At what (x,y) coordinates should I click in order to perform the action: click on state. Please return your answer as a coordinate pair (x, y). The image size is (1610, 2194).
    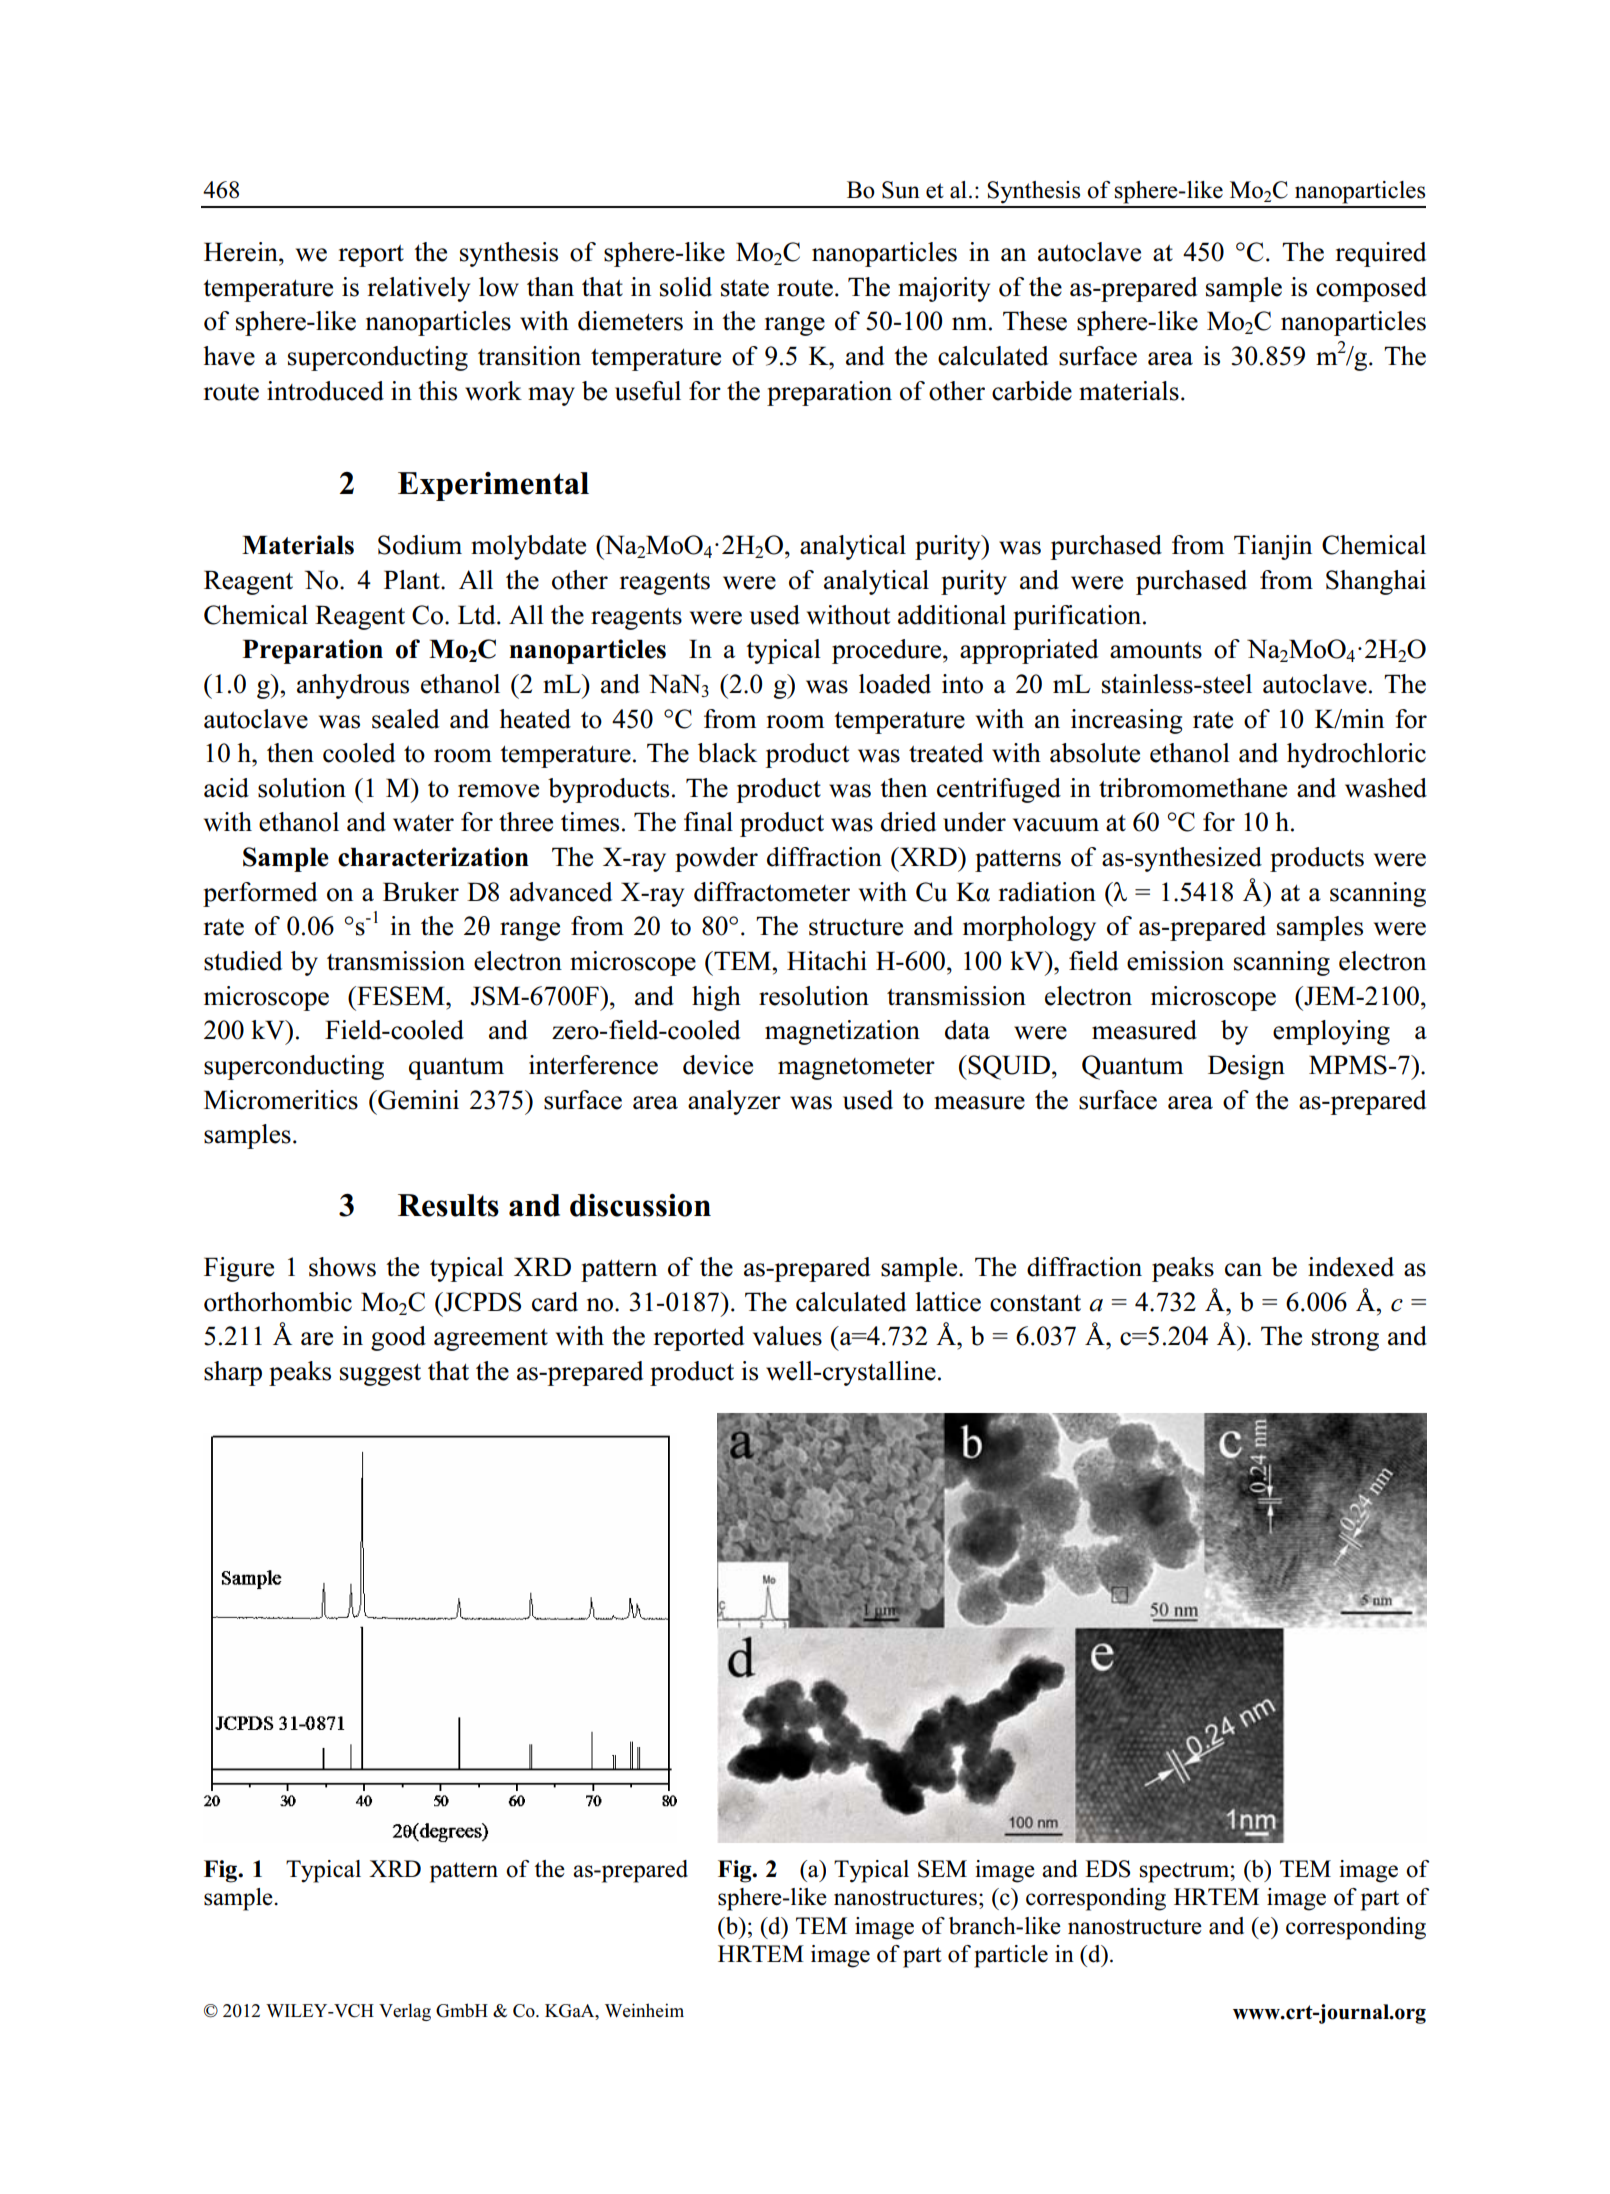
    Looking at the image, I should click on (745, 288).
